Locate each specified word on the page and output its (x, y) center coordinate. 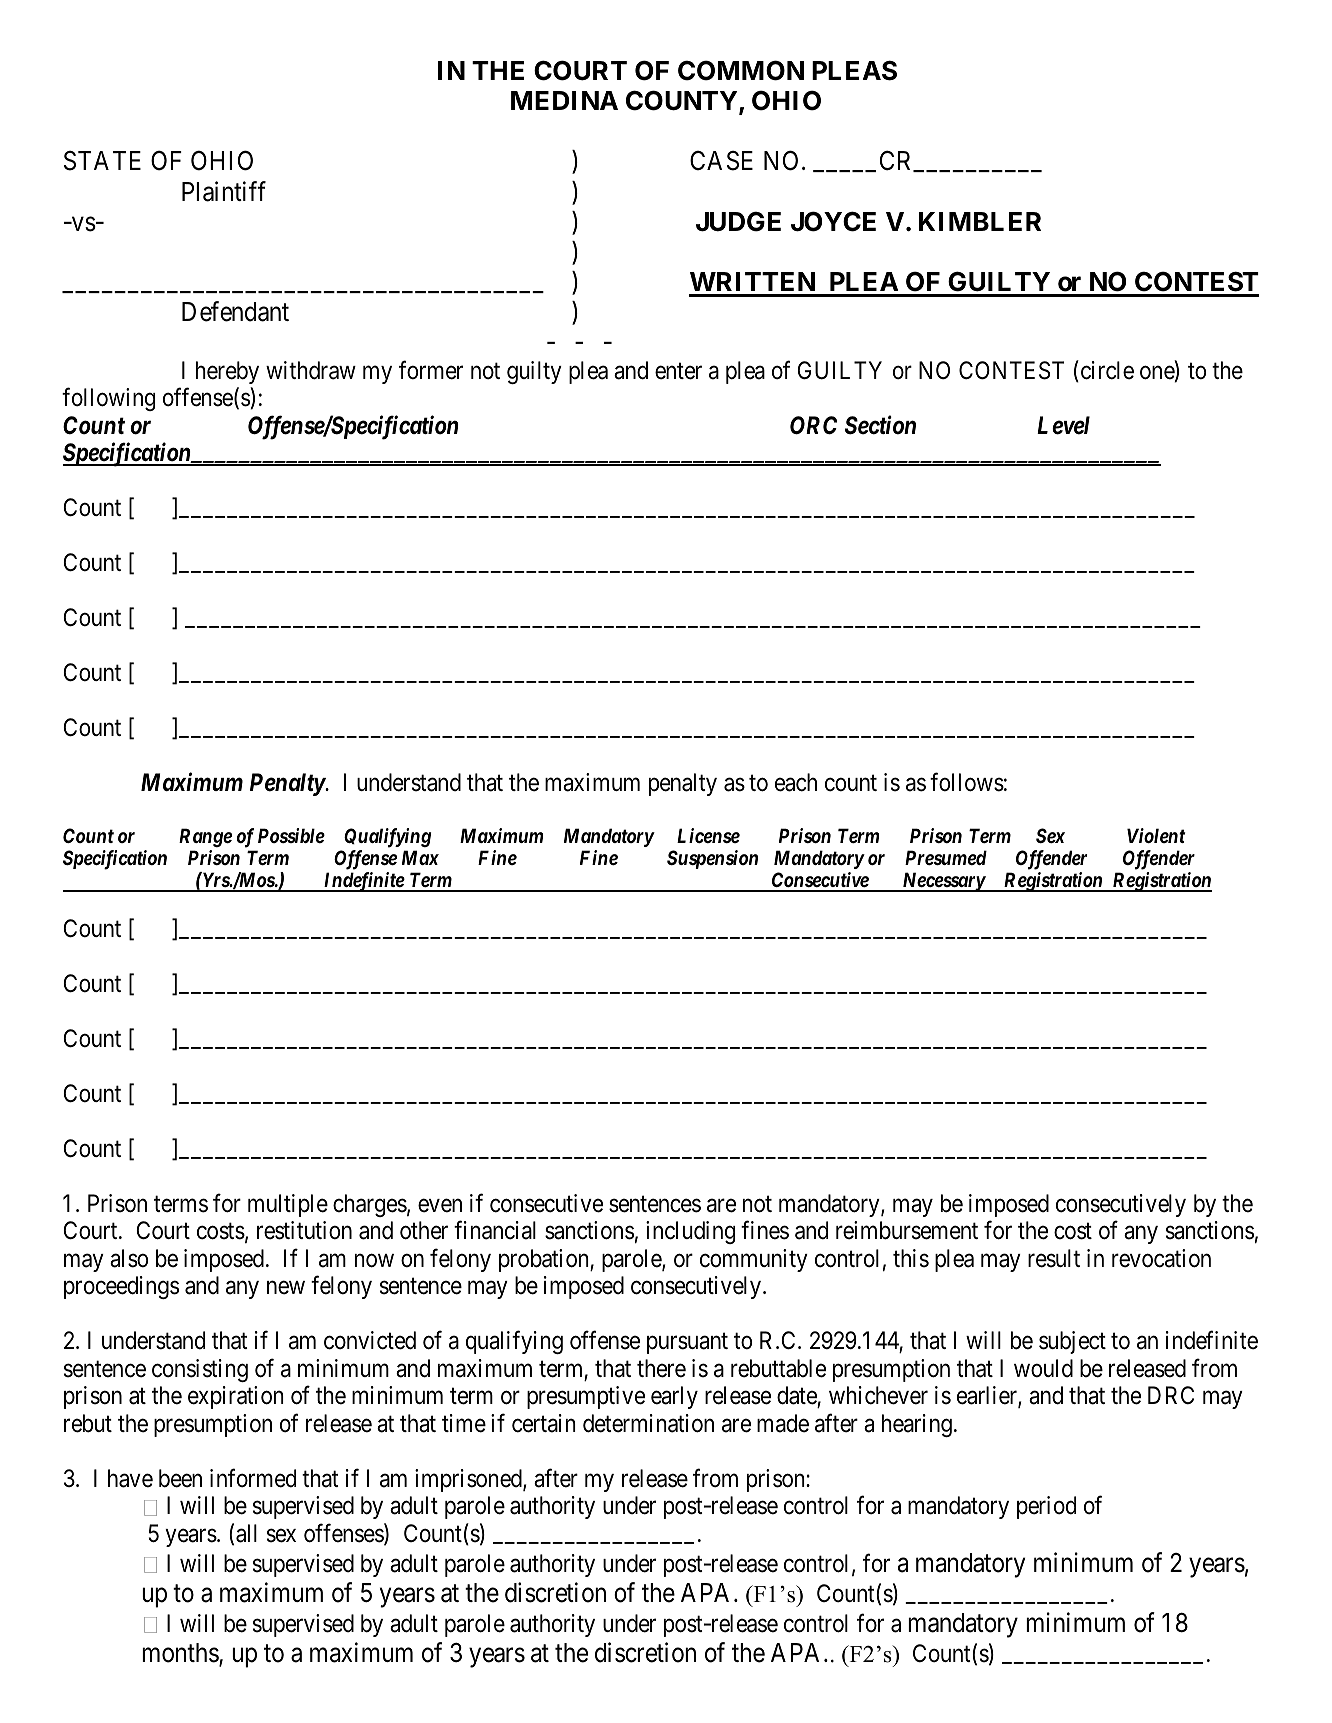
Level (1063, 425)
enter (678, 371)
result (1054, 1258)
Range (205, 837)
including (690, 1232)
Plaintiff (224, 191)
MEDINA (564, 100)
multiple (288, 1205)
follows (967, 782)
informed (253, 1478)
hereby (227, 372)
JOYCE (833, 221)
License (708, 835)
